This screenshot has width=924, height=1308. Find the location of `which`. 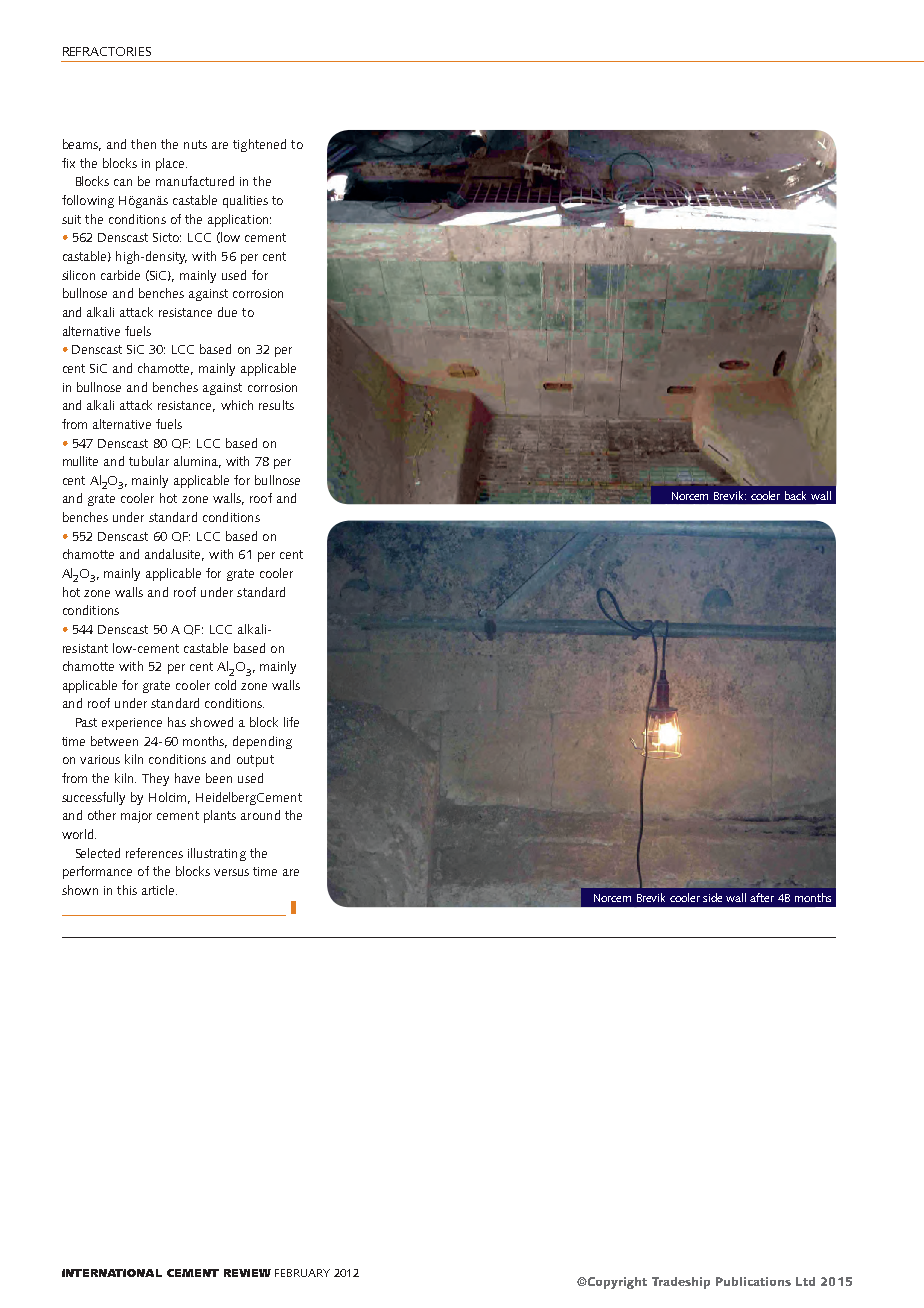

which is located at coordinates (237, 405).
